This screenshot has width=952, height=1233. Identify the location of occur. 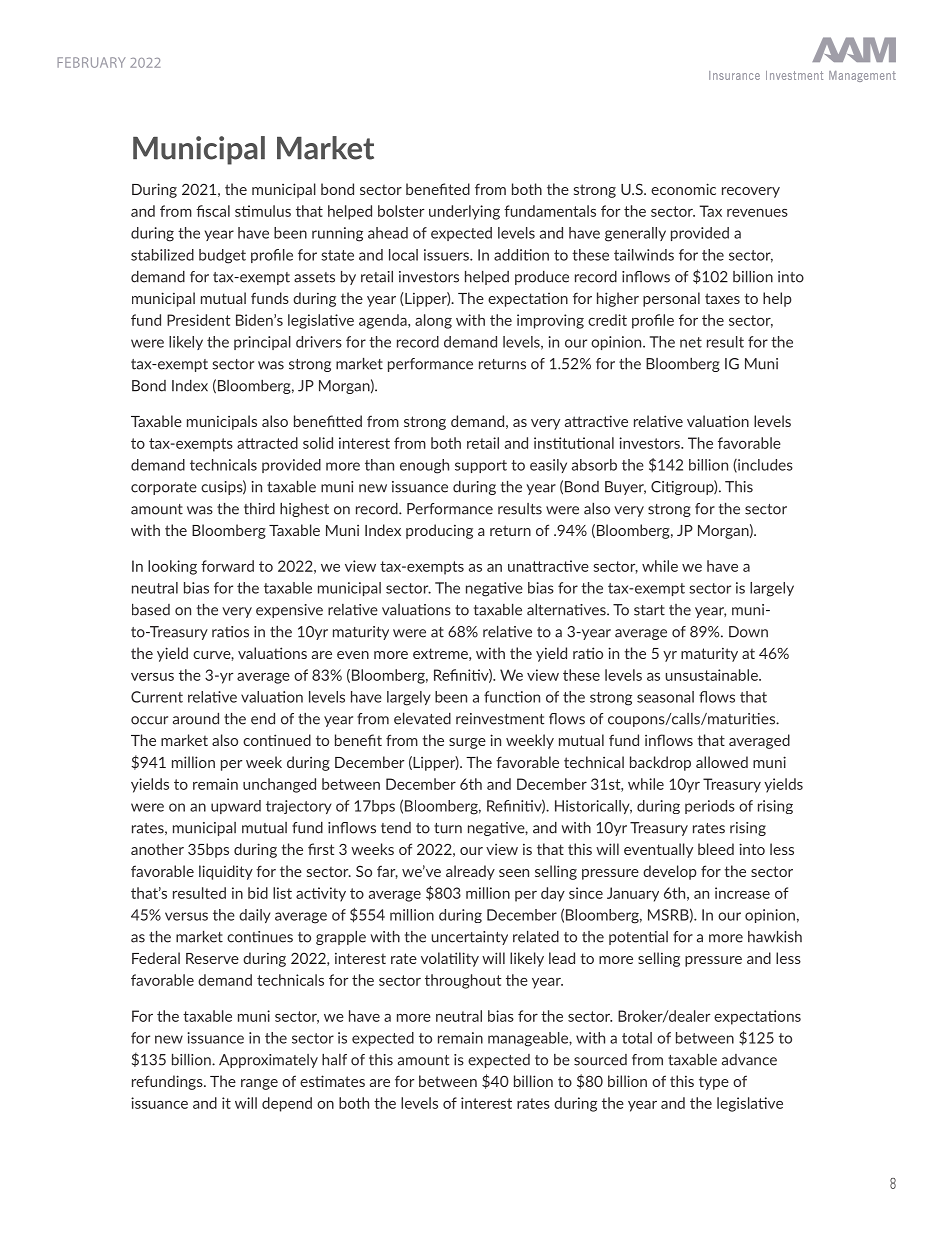
(149, 720).
